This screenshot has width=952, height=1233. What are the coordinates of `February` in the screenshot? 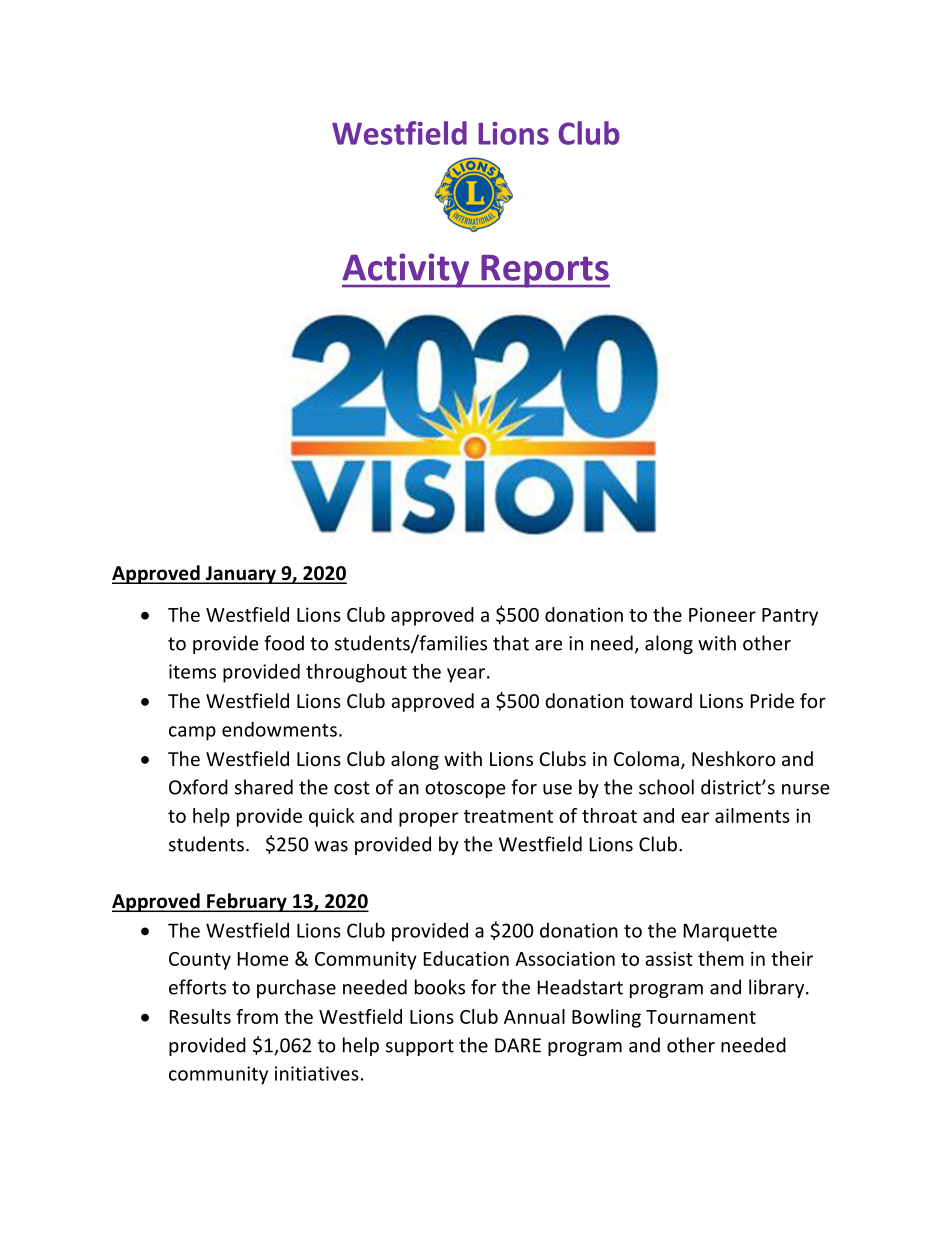 It's located at (247, 902).
